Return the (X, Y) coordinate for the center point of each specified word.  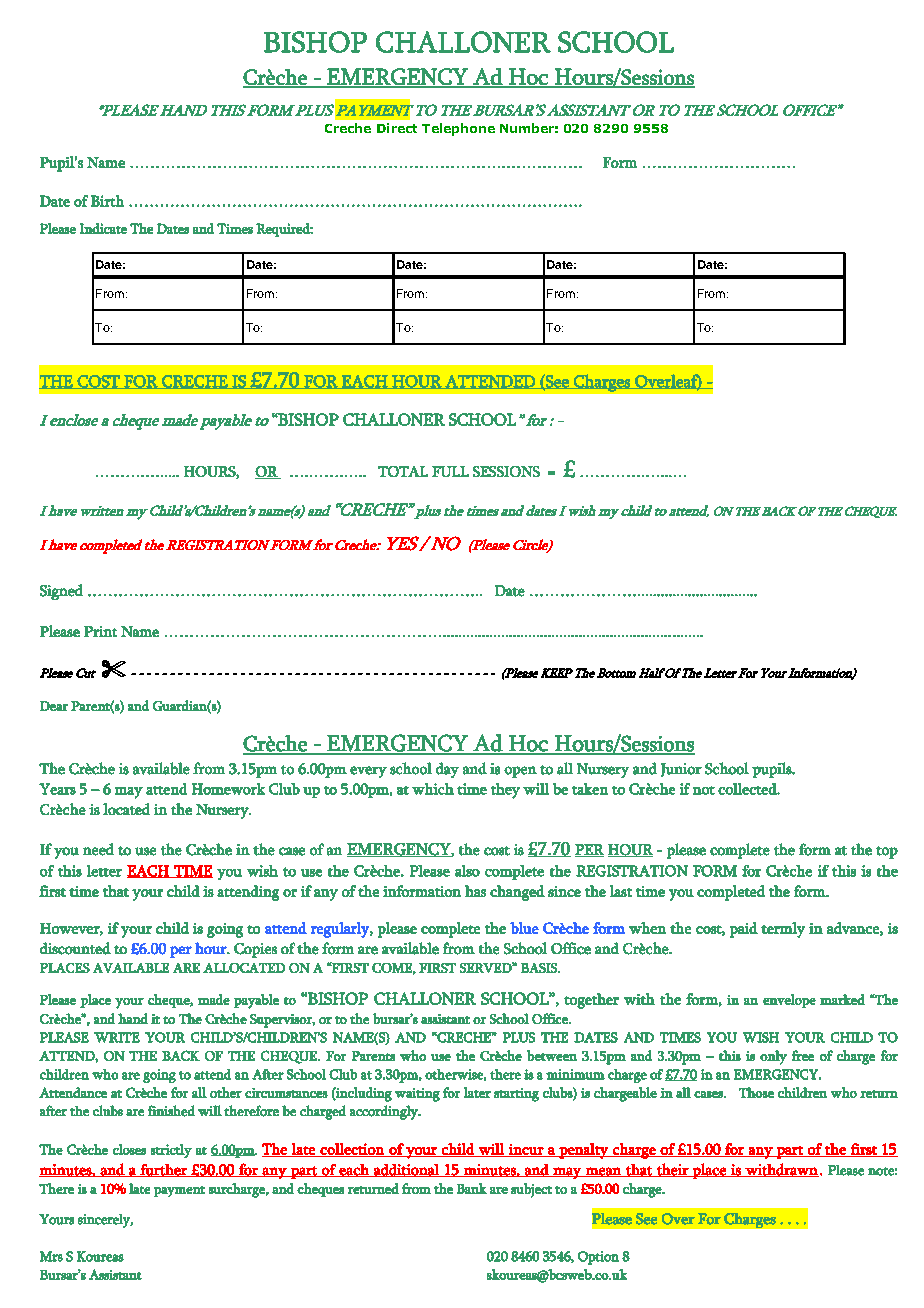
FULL (450, 471)
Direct (397, 128)
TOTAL (403, 471)
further (164, 1170)
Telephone (458, 129)
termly (783, 930)
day (447, 770)
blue (524, 928)
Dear (54, 706)
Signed (61, 592)
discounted (75, 948)
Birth (107, 201)
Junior (681, 770)
